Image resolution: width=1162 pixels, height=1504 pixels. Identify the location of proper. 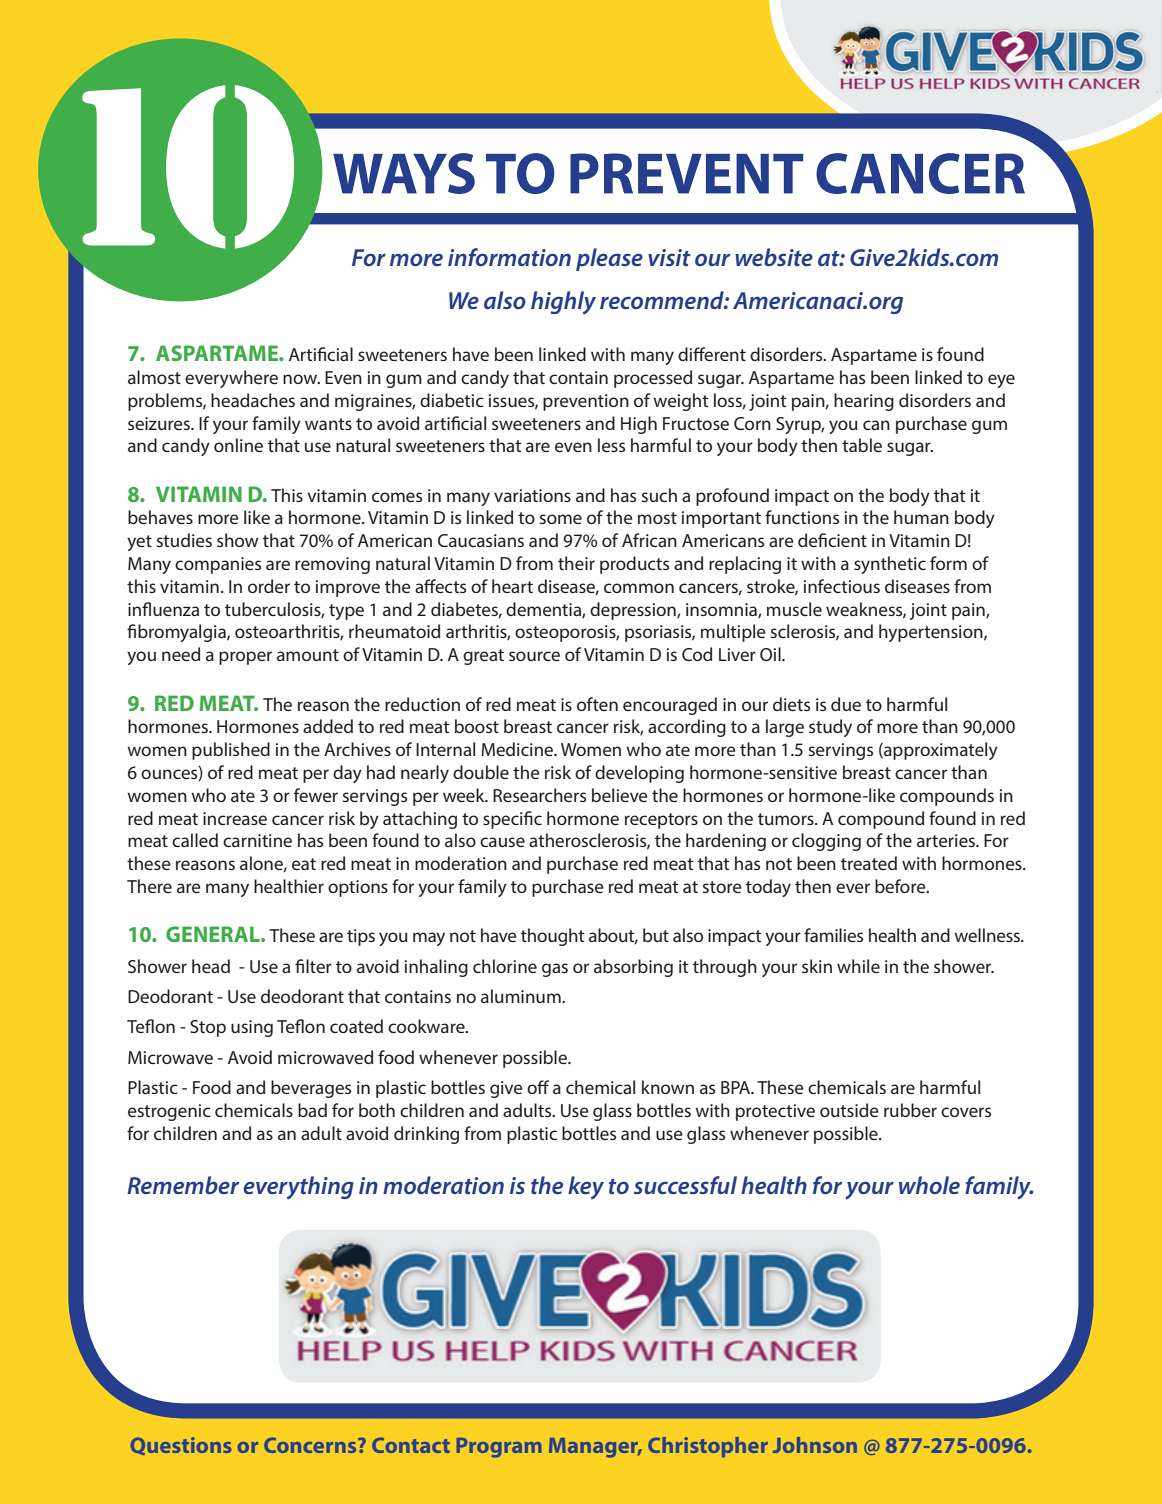
(245, 658).
